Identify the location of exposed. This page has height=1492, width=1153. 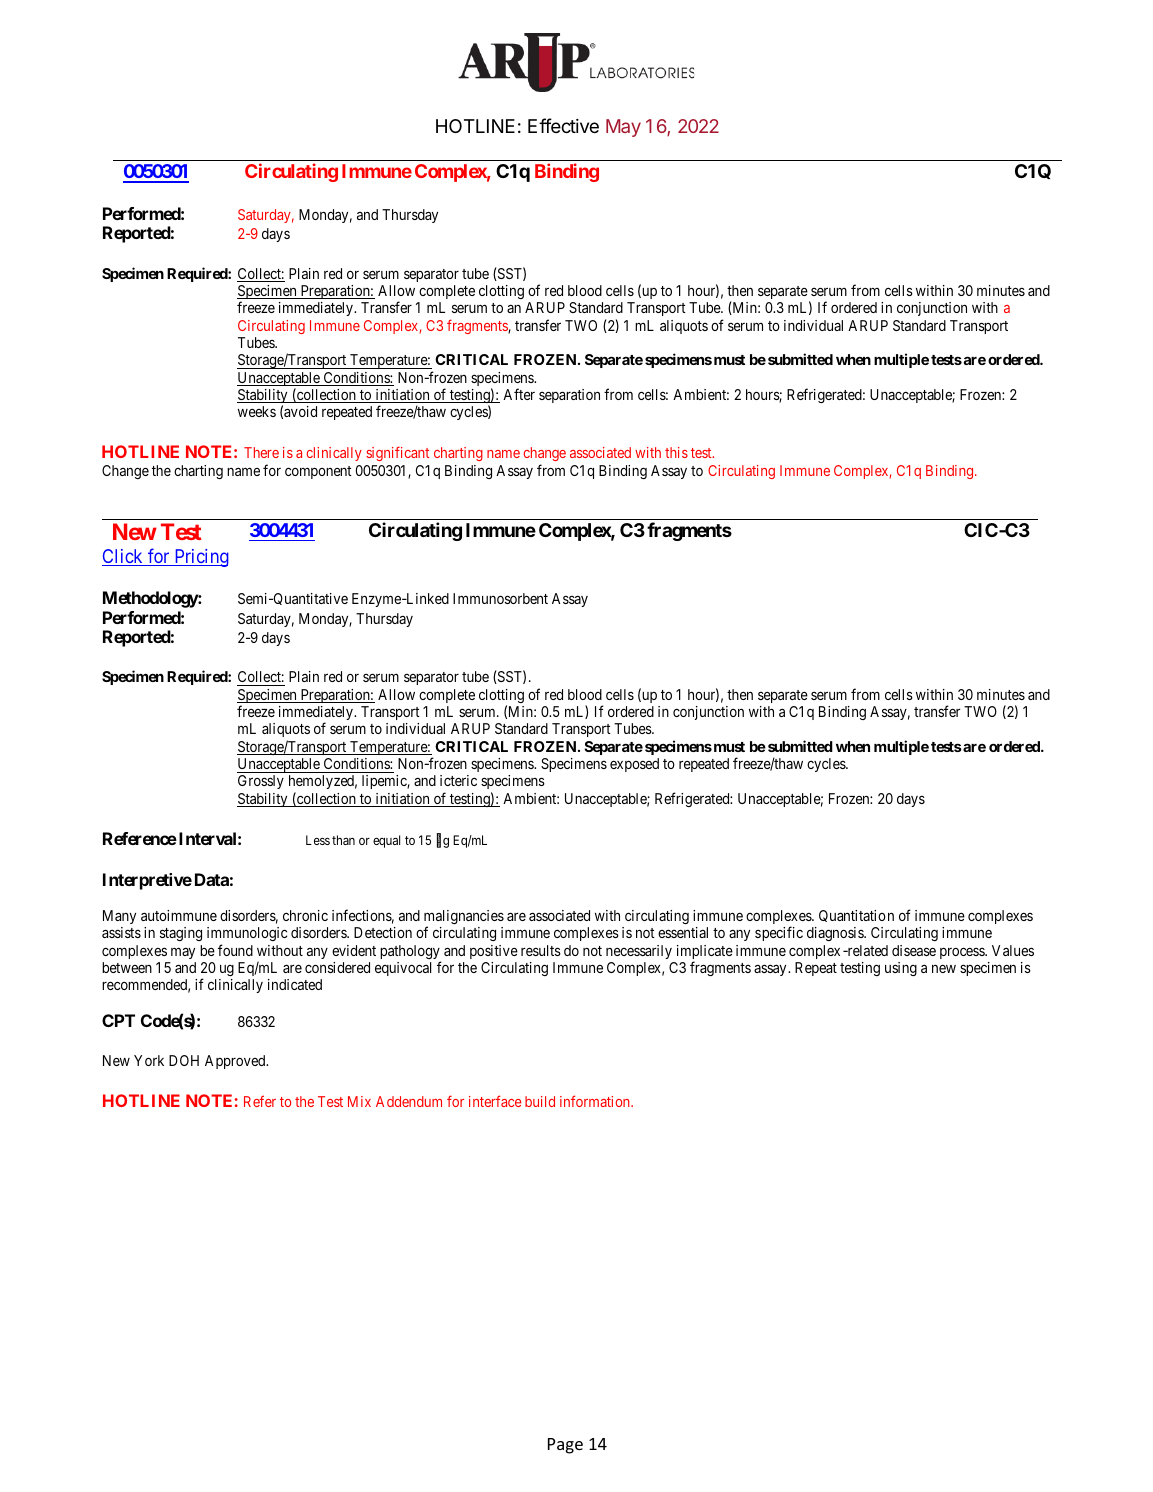
(634, 765).
